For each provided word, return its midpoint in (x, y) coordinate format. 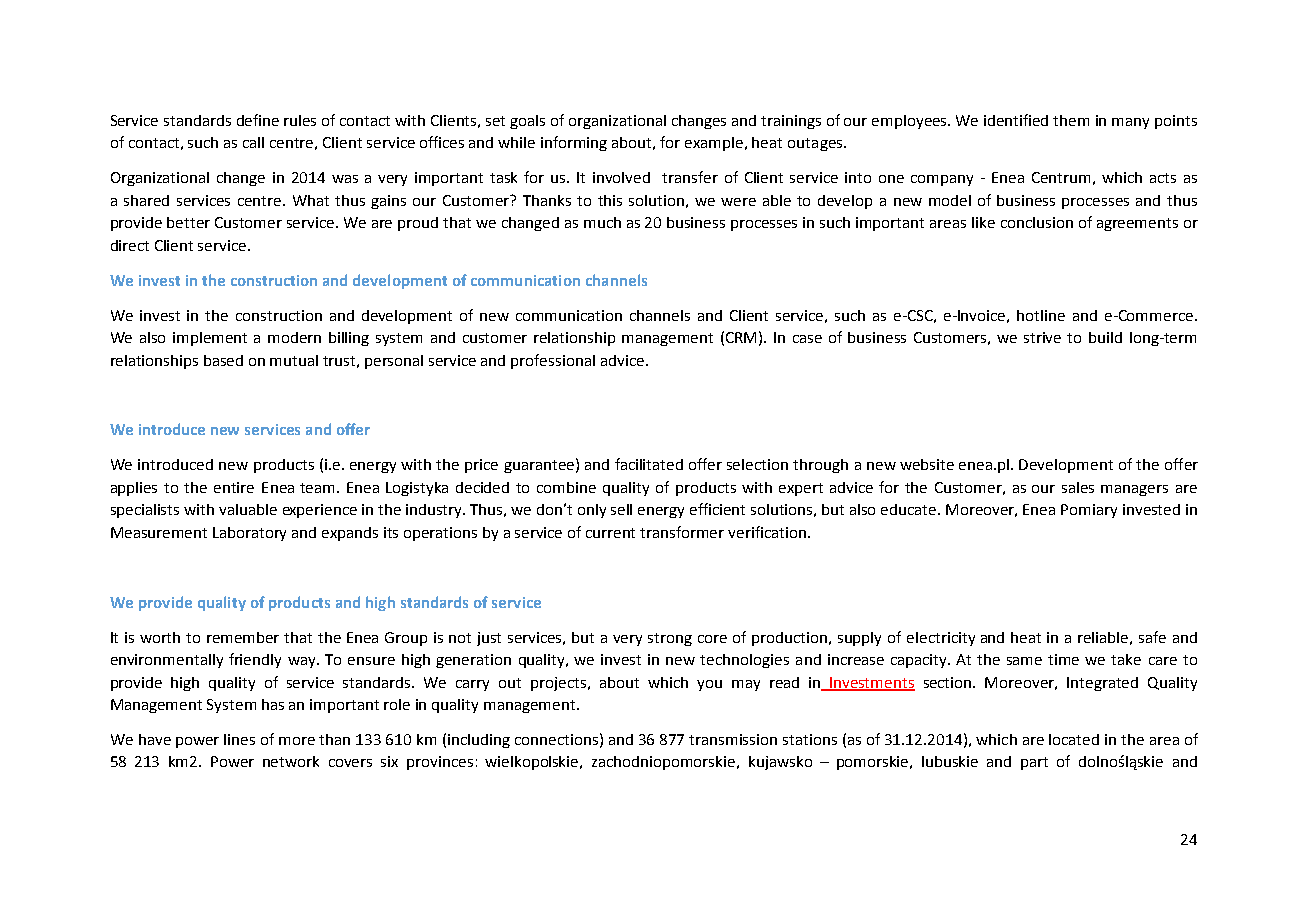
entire (234, 487)
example (715, 144)
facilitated (649, 464)
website (927, 464)
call (253, 142)
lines (239, 739)
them (1071, 120)
